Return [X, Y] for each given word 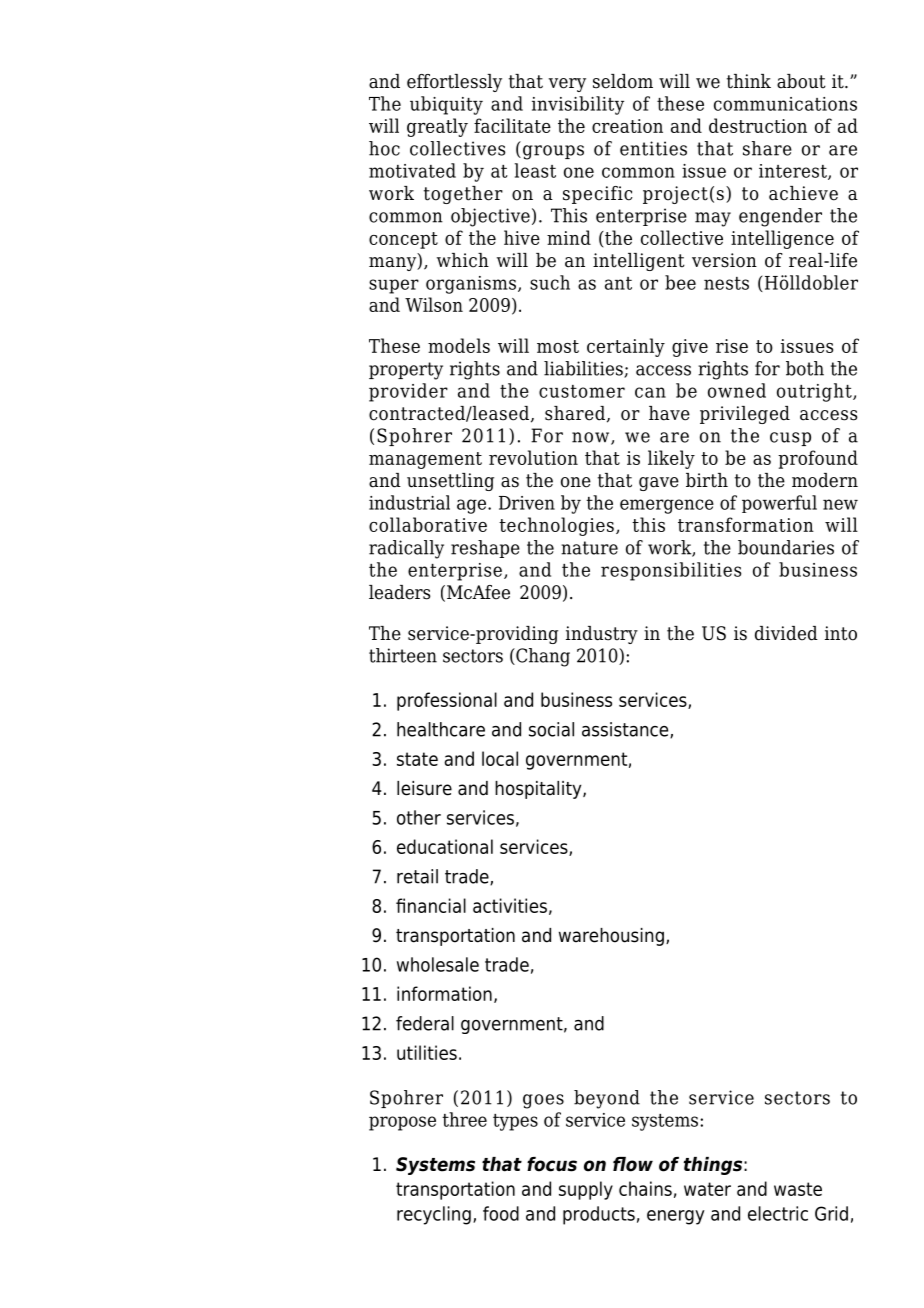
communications [785, 104]
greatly [437, 127]
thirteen [403, 655]
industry [602, 635]
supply [586, 1190]
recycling [434, 1215]
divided [786, 633]
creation [627, 126]
